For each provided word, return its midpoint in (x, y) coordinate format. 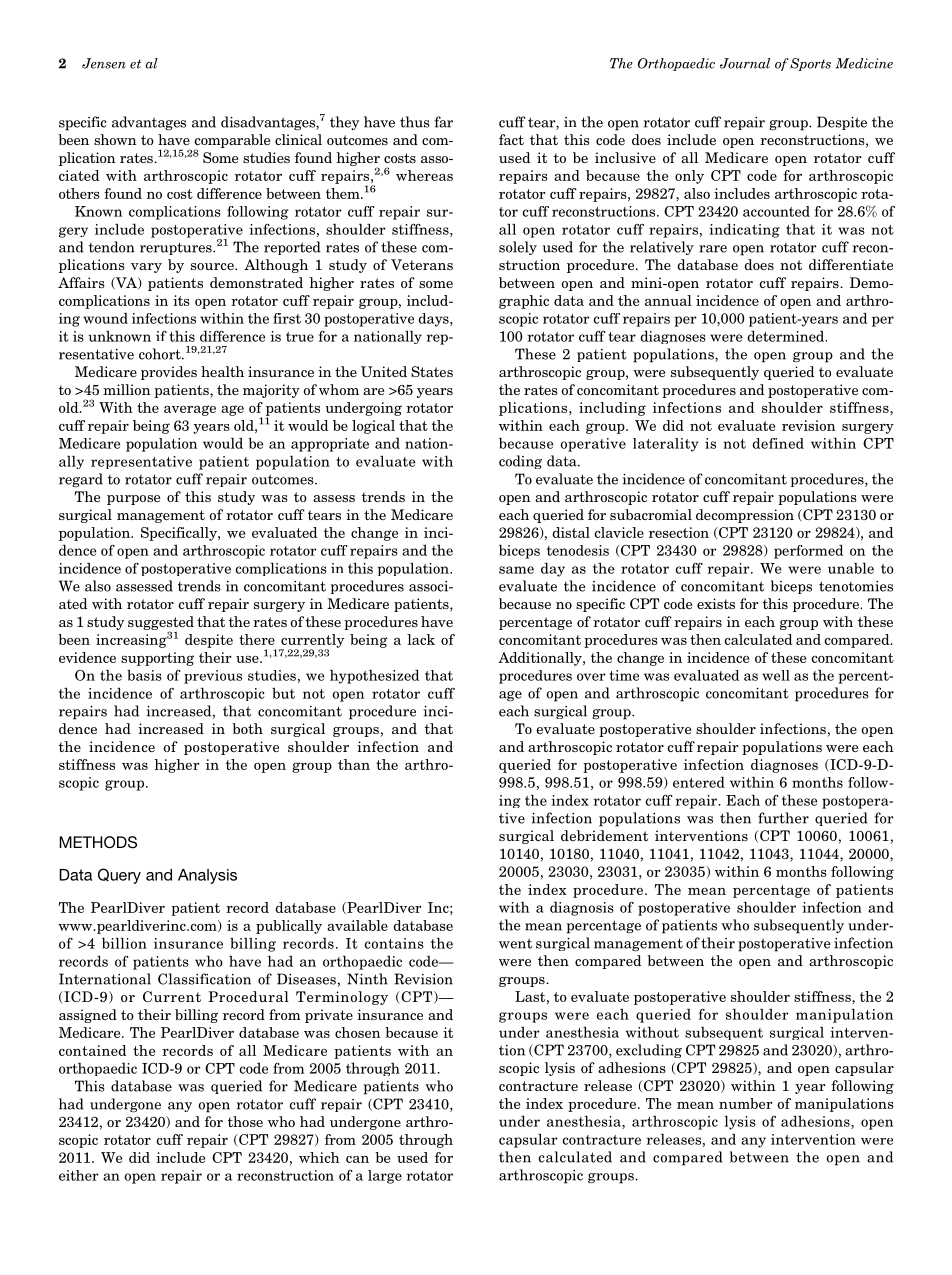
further (783, 818)
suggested (161, 624)
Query (119, 876)
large (385, 1177)
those (245, 1121)
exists (716, 603)
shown (115, 139)
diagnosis (582, 908)
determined (787, 336)
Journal (745, 63)
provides (169, 373)
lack (421, 639)
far (443, 122)
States (432, 371)
